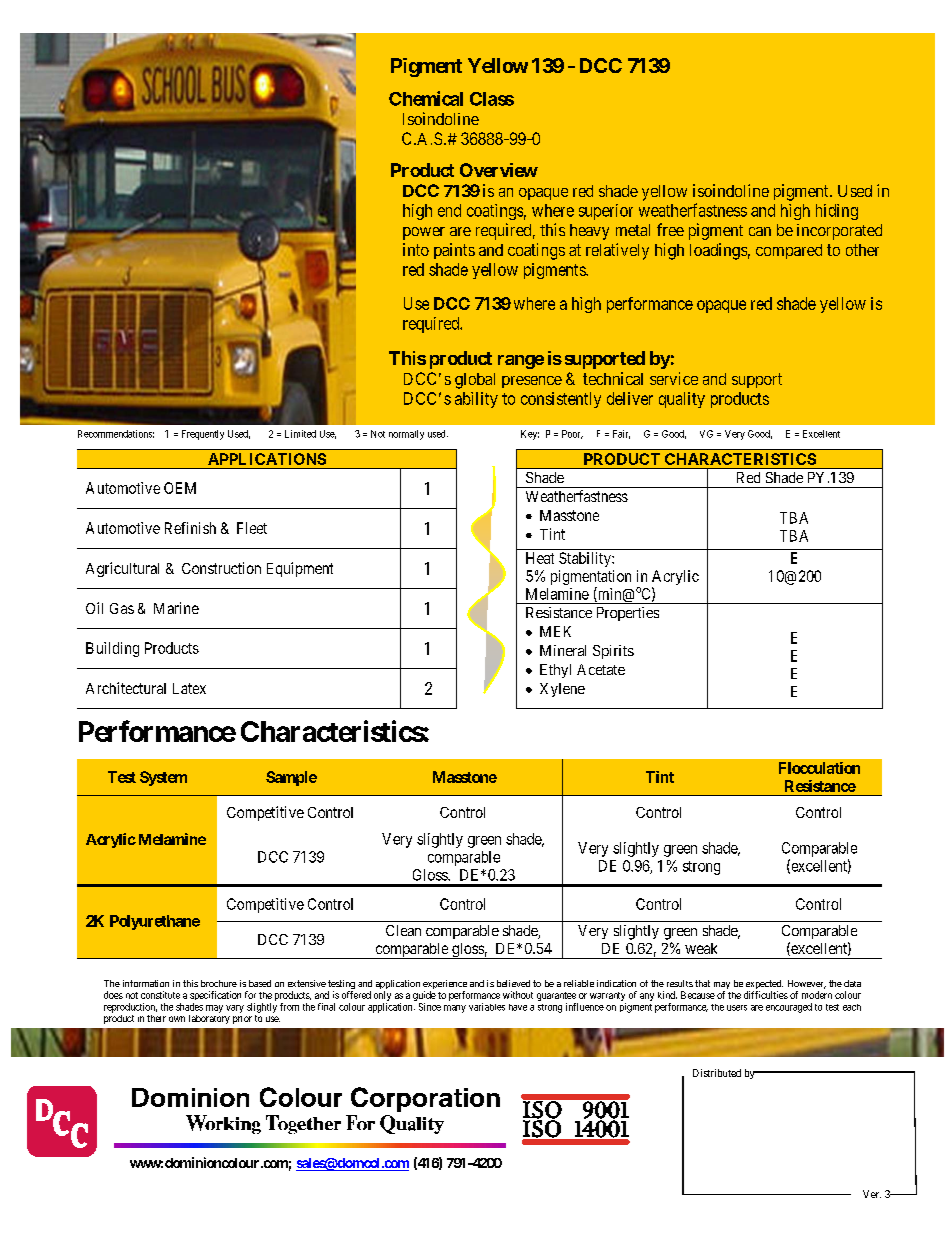  What do you see at coordinates (499, 170) in the screenshot?
I see `Overview` at bounding box center [499, 170].
